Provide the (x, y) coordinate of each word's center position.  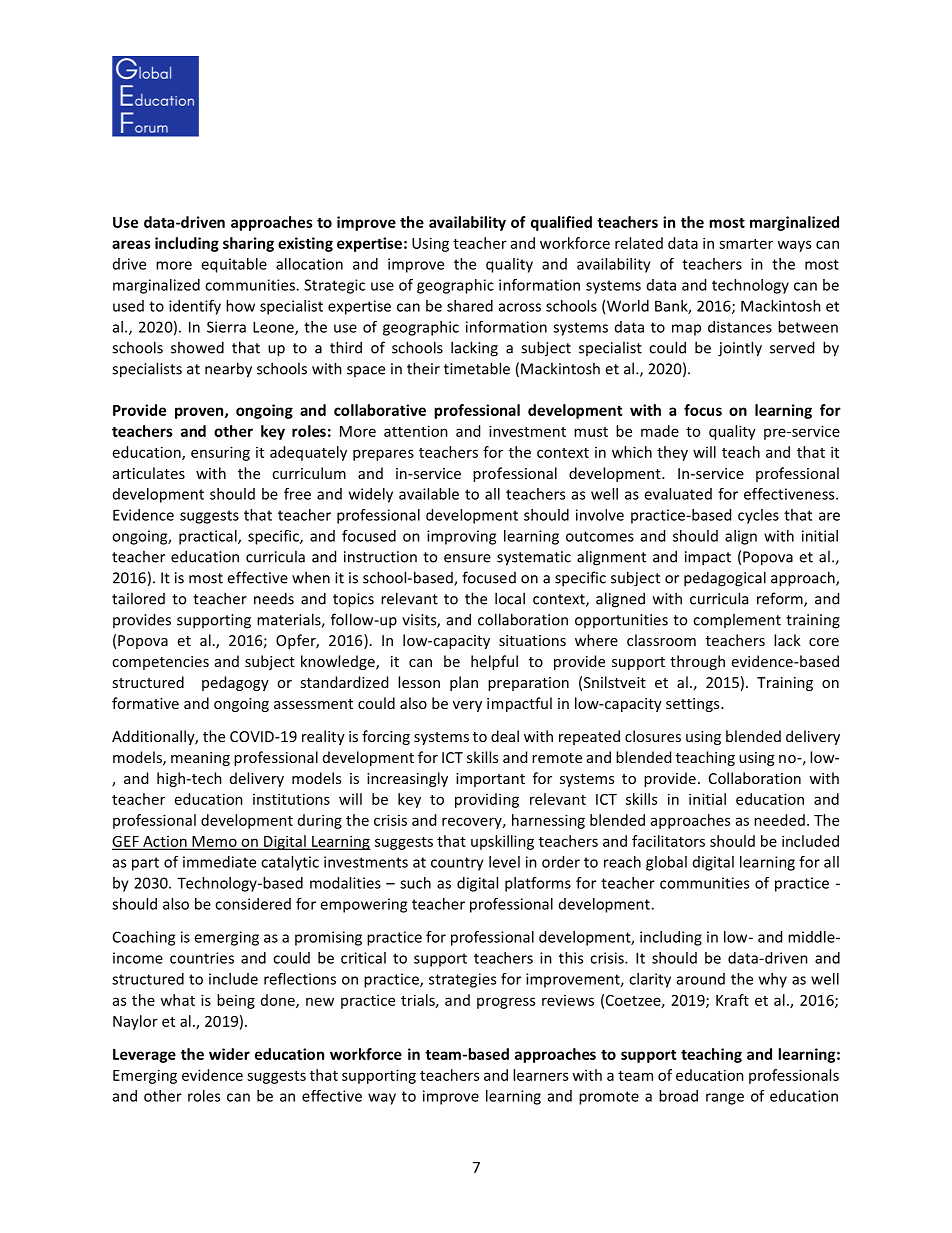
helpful (494, 662)
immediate (219, 862)
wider (229, 1054)
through (697, 662)
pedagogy (235, 683)
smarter (746, 244)
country (457, 864)
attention (416, 431)
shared (470, 306)
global (666, 863)
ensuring (220, 453)
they (672, 453)
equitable (234, 265)
